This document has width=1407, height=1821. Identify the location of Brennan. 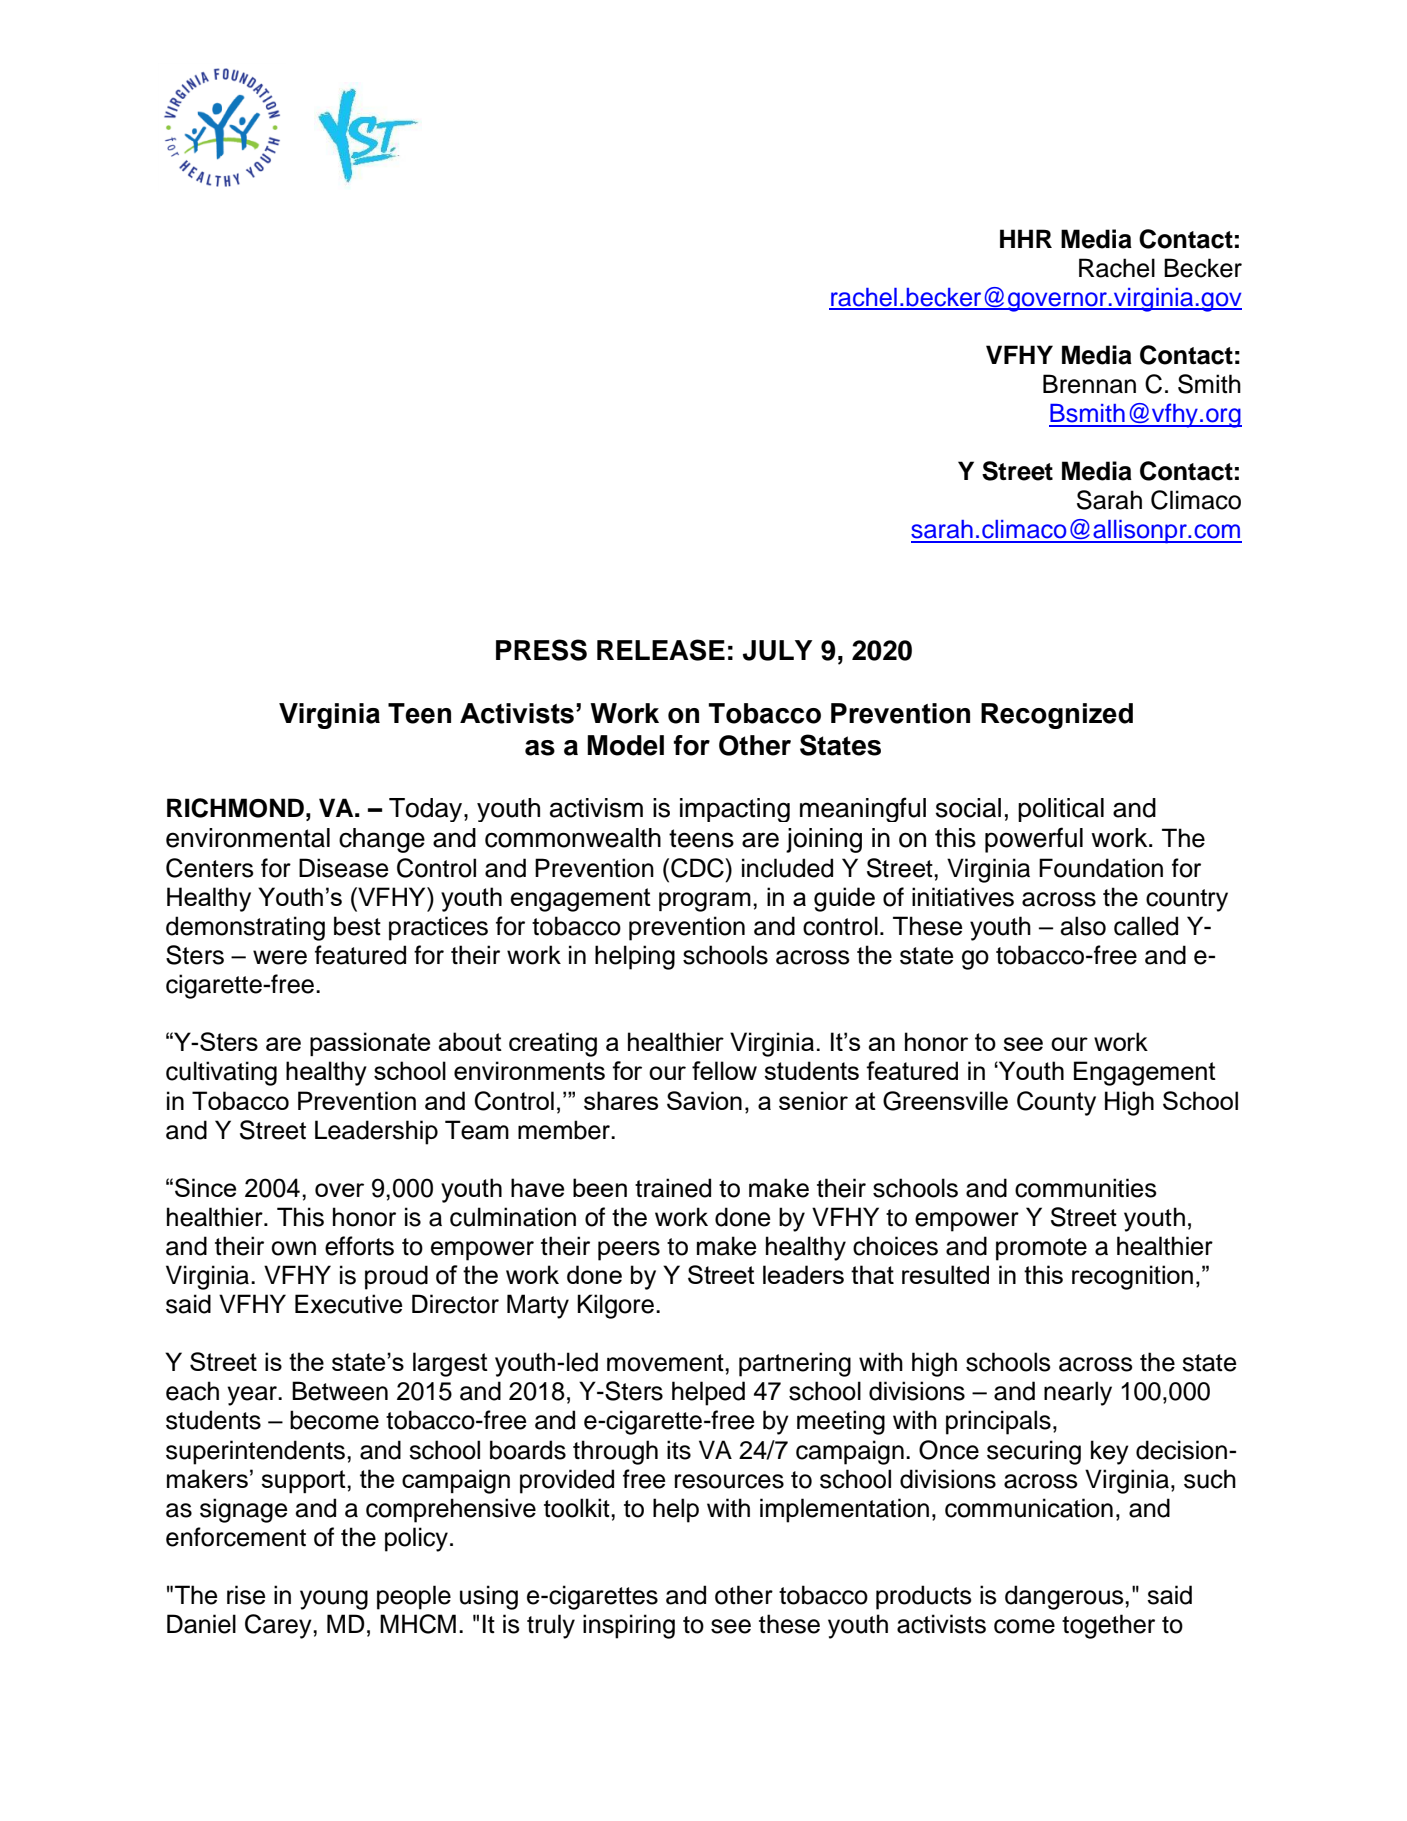
(1089, 384).
